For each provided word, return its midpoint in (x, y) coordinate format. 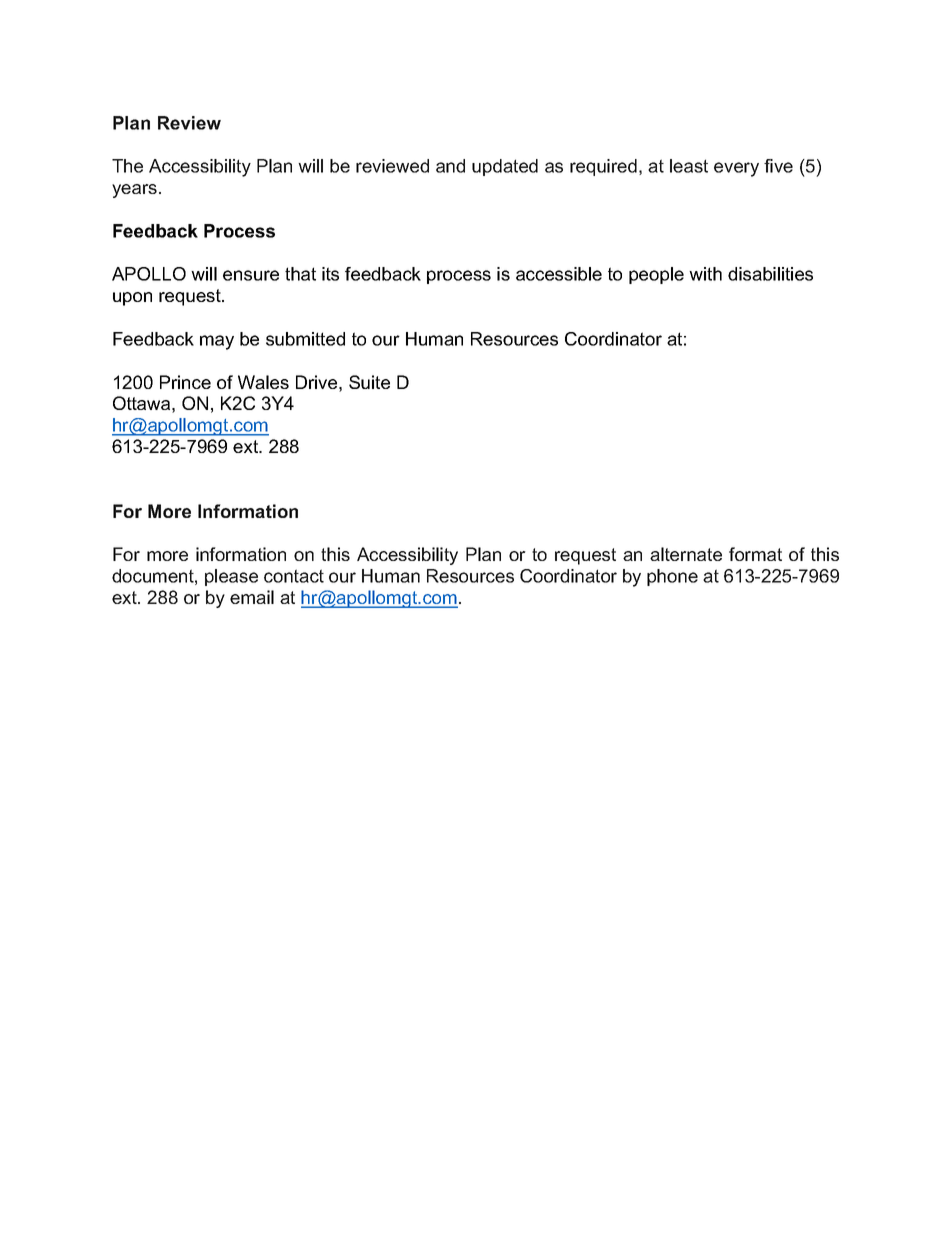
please (231, 577)
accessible (559, 274)
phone (672, 577)
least (689, 166)
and (450, 166)
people (656, 275)
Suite (369, 382)
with (705, 274)
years (134, 191)
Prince (185, 382)
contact (294, 576)
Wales (263, 382)
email (252, 597)
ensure (251, 275)
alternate (686, 554)
